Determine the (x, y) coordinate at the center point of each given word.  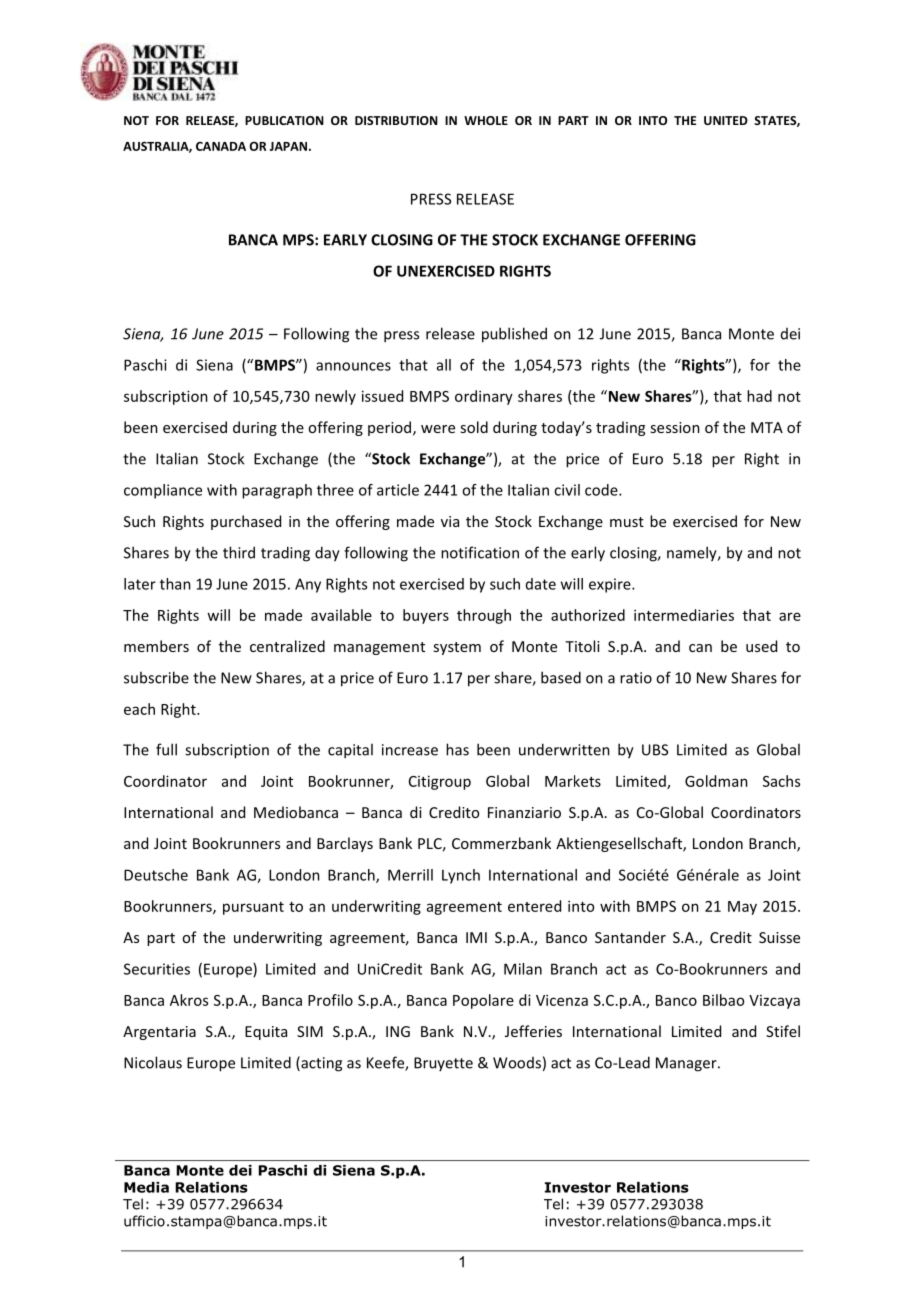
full (166, 749)
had (759, 396)
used (761, 646)
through (484, 616)
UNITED (726, 120)
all (444, 365)
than (175, 584)
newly (335, 397)
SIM (310, 1031)
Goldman (716, 781)
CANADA (221, 146)
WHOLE (486, 120)
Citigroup (440, 782)
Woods (517, 1063)
